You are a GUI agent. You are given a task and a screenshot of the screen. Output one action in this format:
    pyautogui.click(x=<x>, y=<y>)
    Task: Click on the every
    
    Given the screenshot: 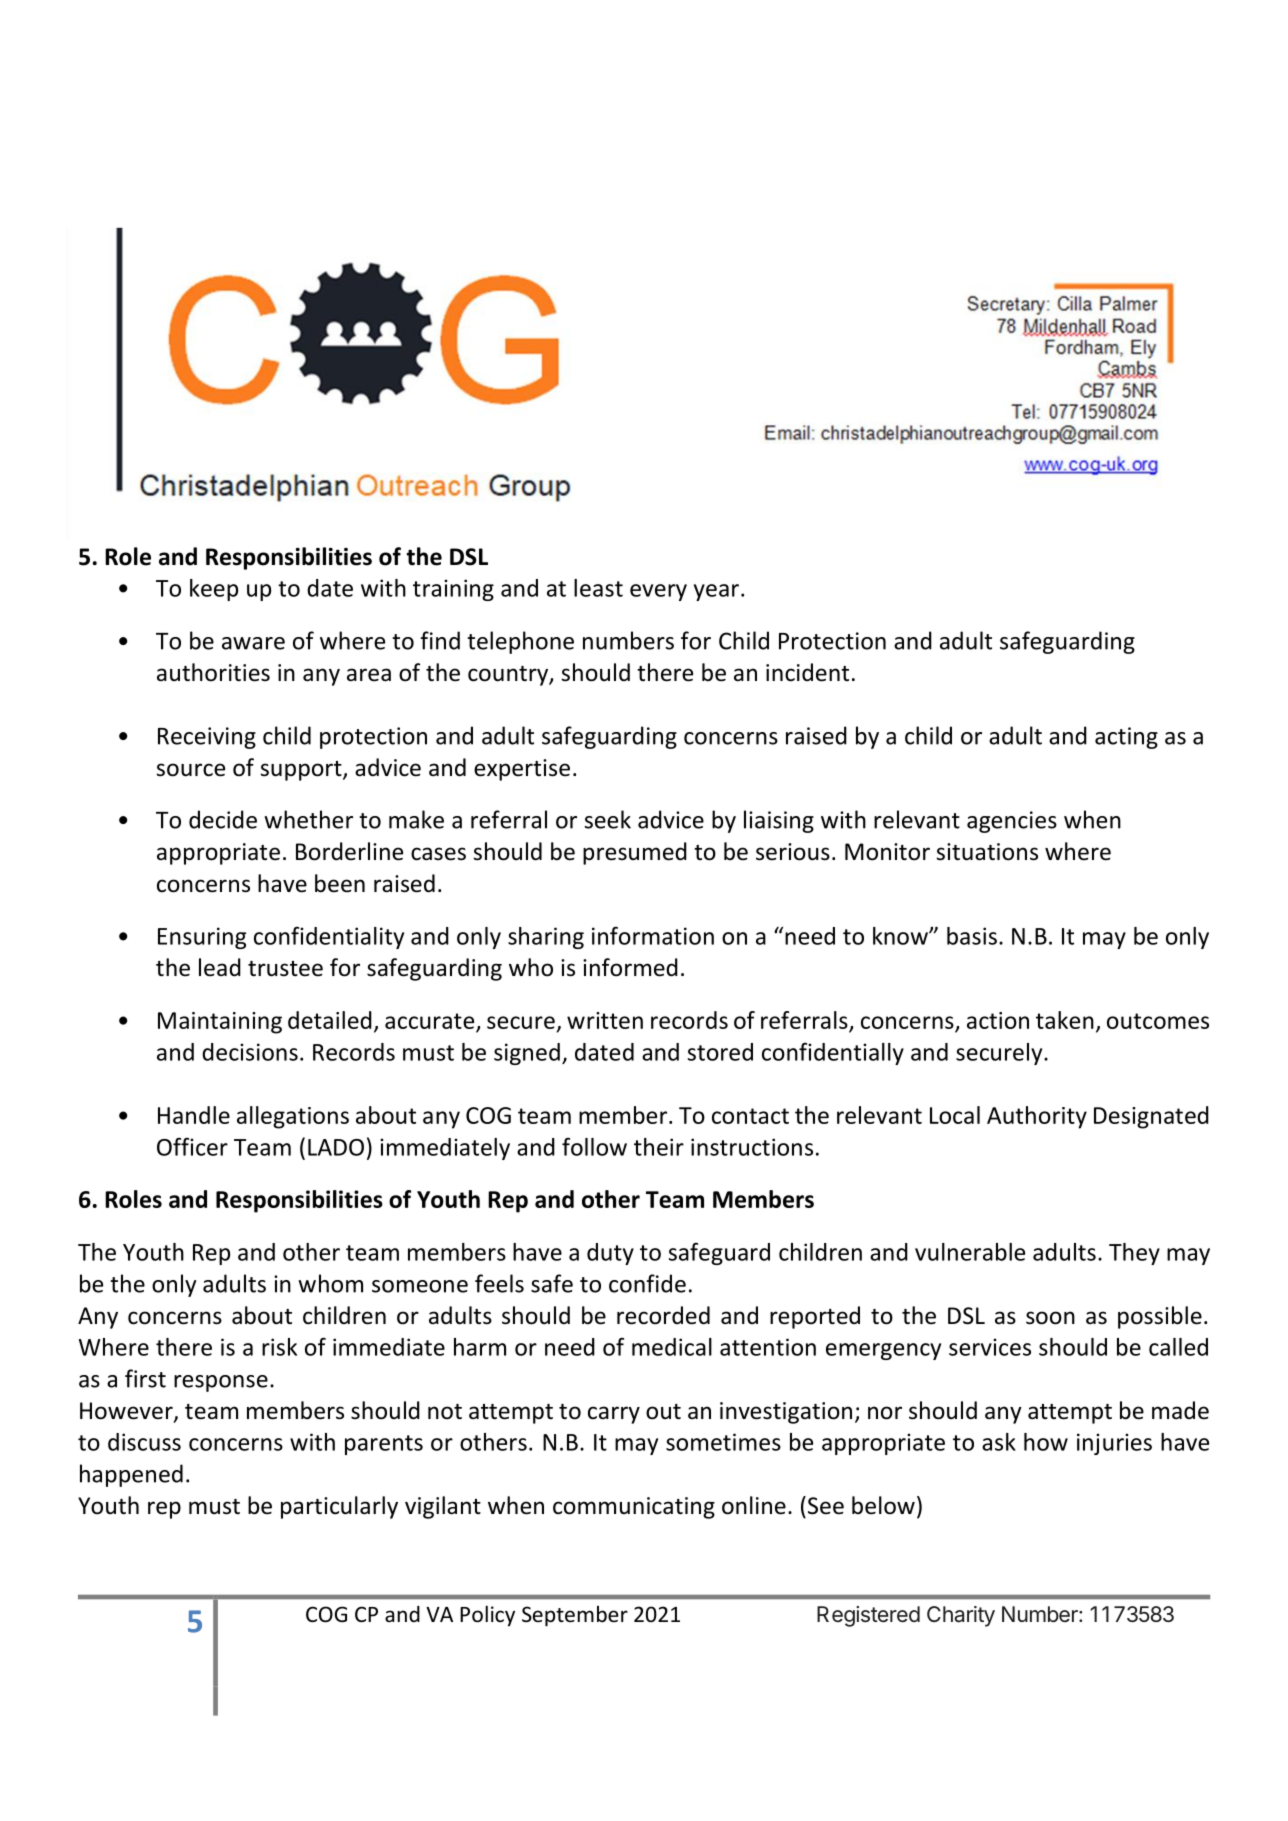 What is the action you would take?
    pyautogui.click(x=658, y=592)
